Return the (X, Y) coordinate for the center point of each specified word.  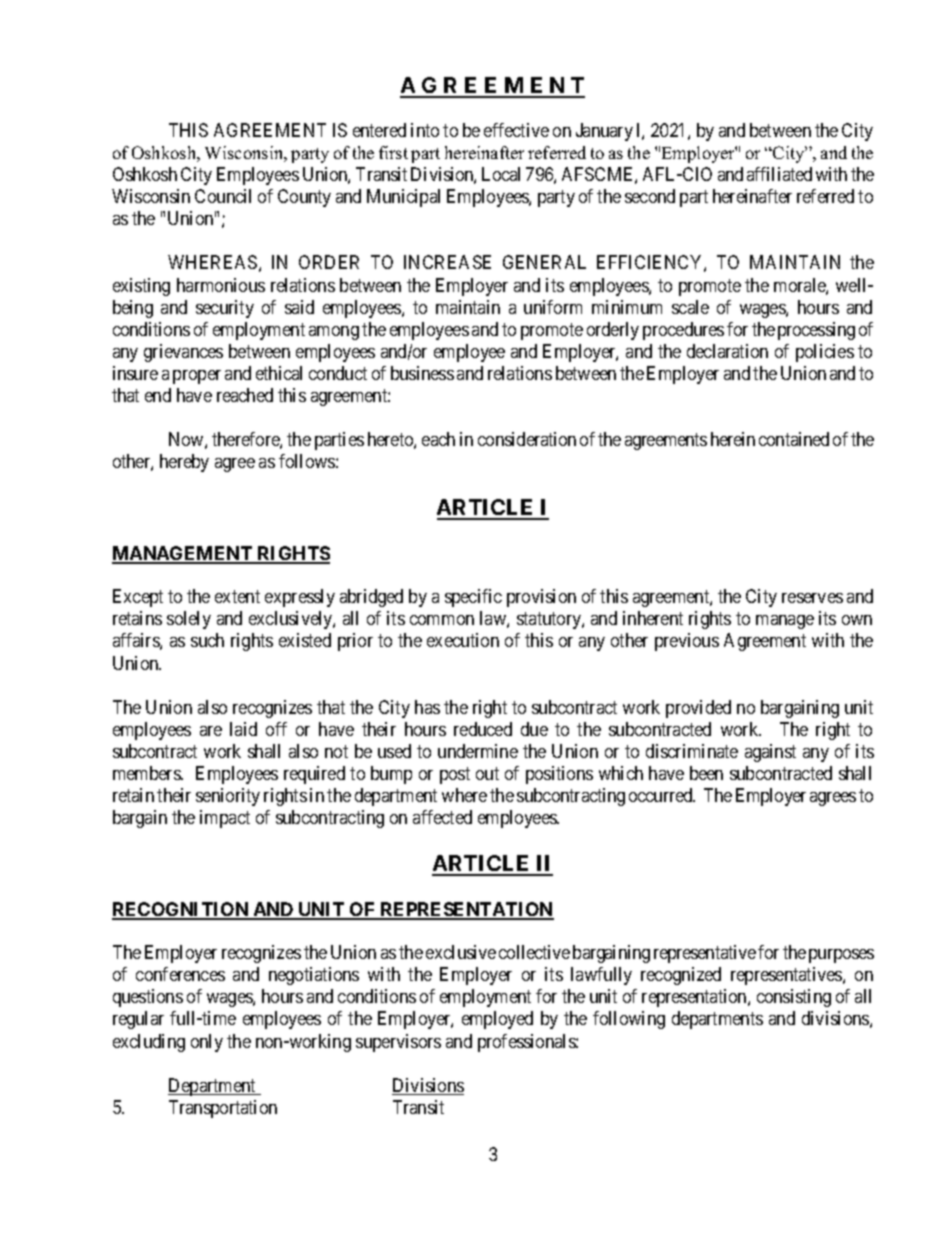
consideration (527, 439)
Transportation (223, 1109)
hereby (184, 463)
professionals (527, 1043)
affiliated (779, 174)
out (487, 773)
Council (223, 196)
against (770, 753)
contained (794, 439)
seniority (228, 797)
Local (501, 174)
